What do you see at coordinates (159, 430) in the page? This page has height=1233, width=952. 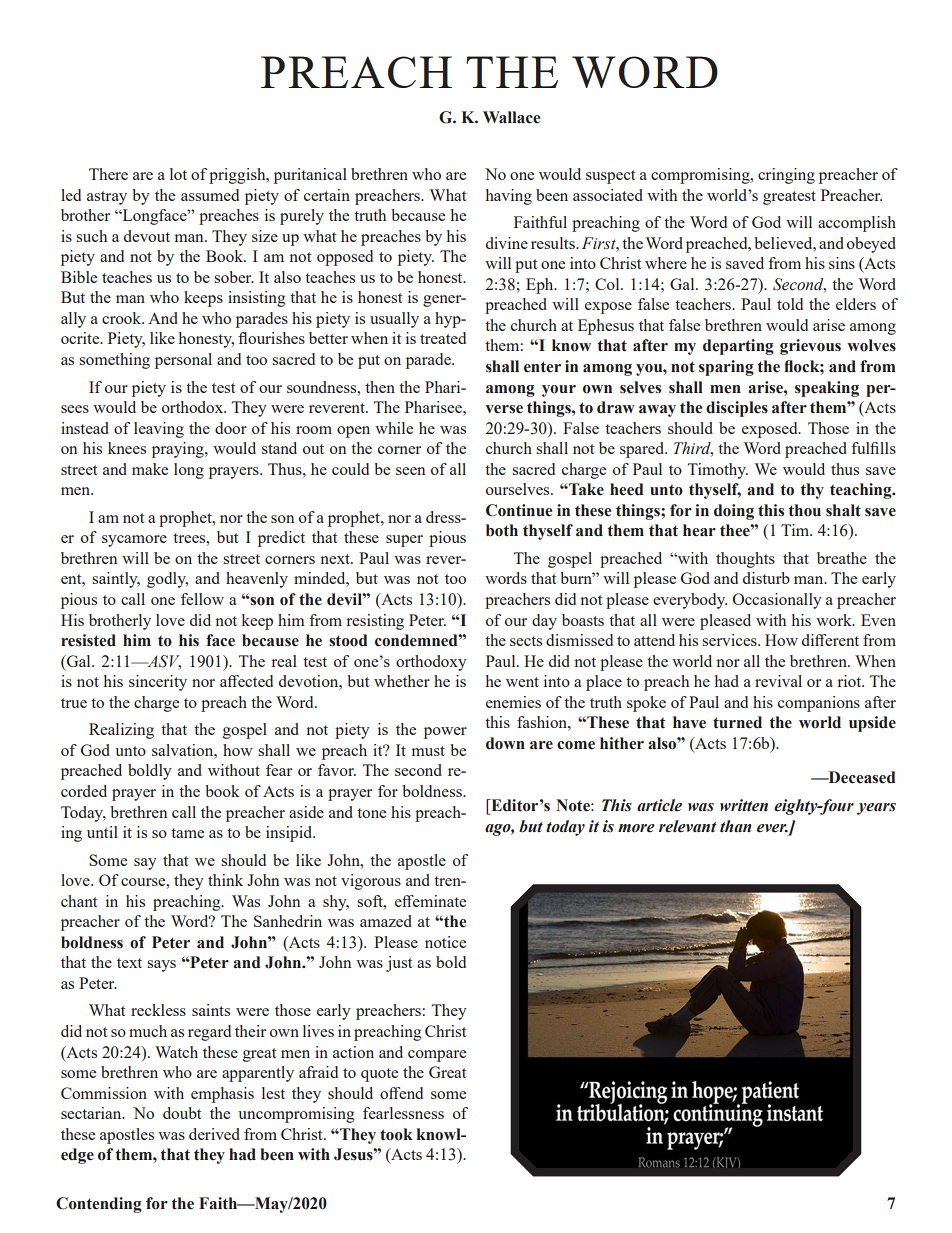 I see `leaving` at bounding box center [159, 430].
